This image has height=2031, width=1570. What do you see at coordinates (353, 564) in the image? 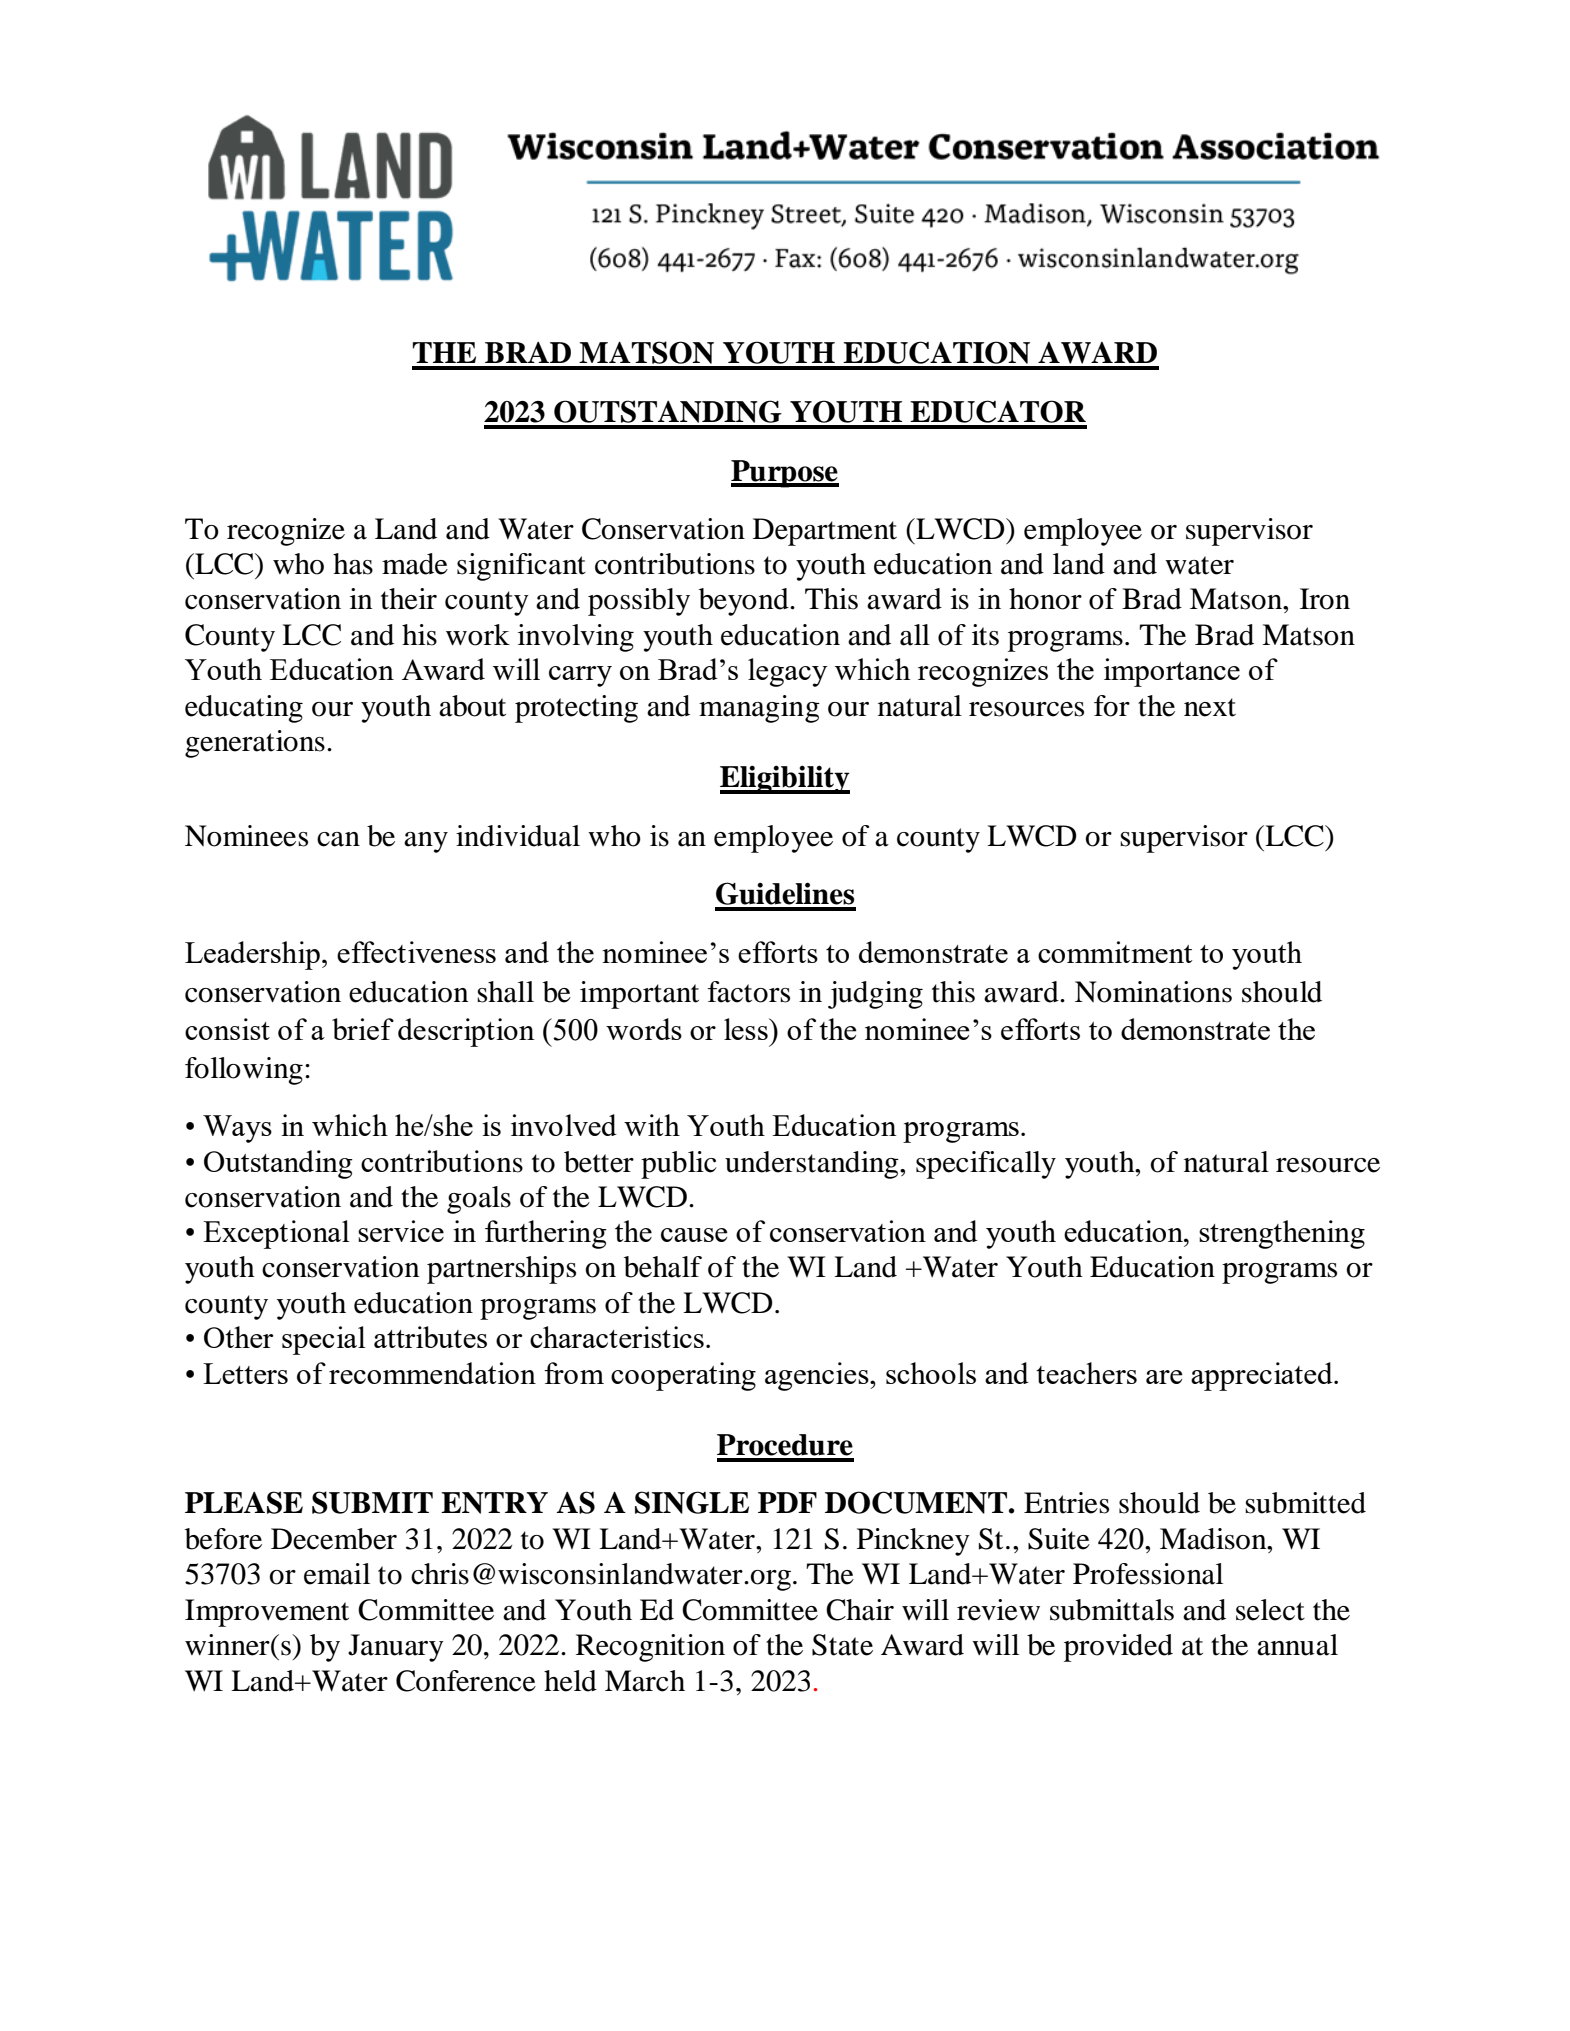
I see `has` at bounding box center [353, 564].
